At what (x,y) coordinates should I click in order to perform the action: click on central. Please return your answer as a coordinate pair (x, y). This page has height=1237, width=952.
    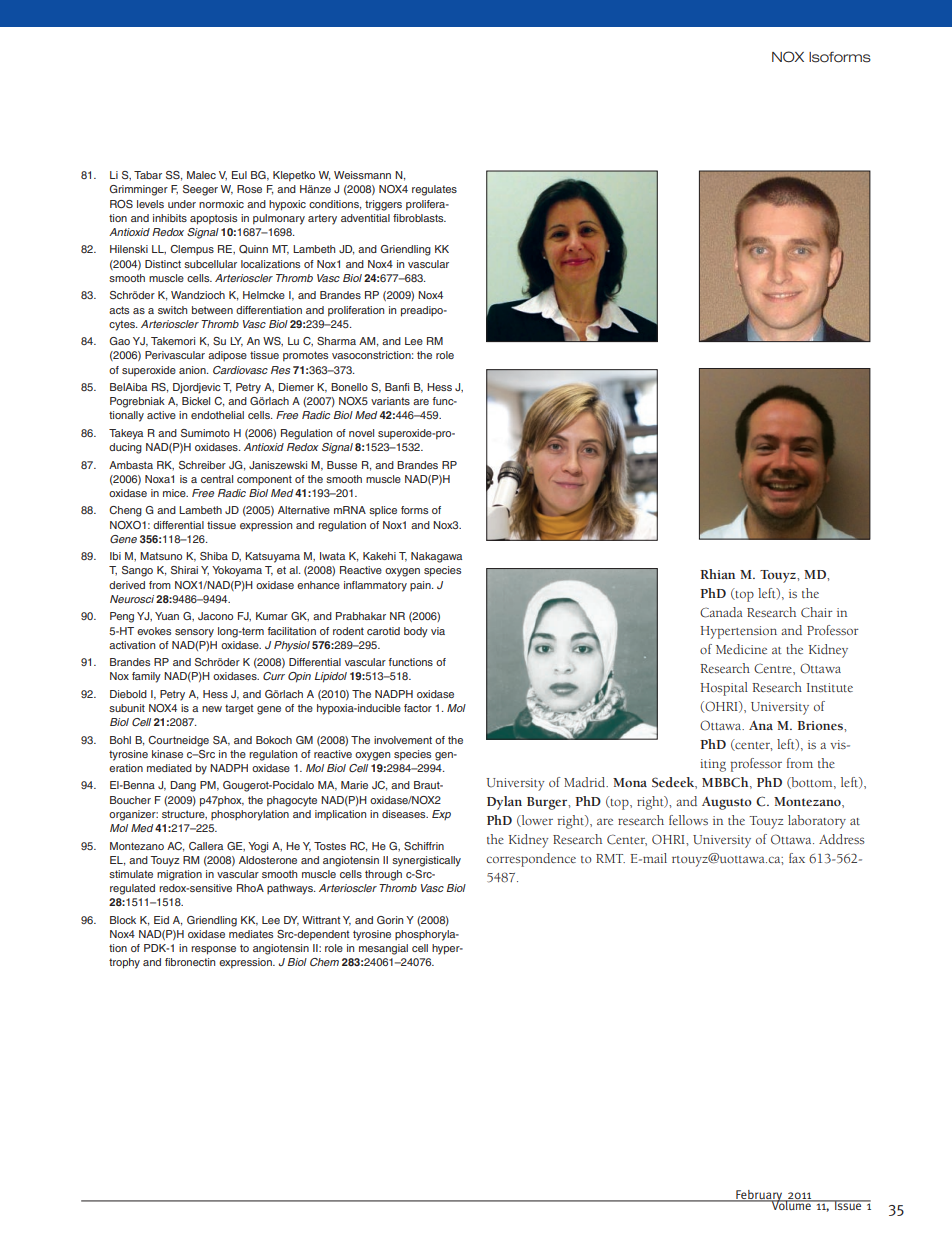
    Looking at the image, I should click on (217, 479).
